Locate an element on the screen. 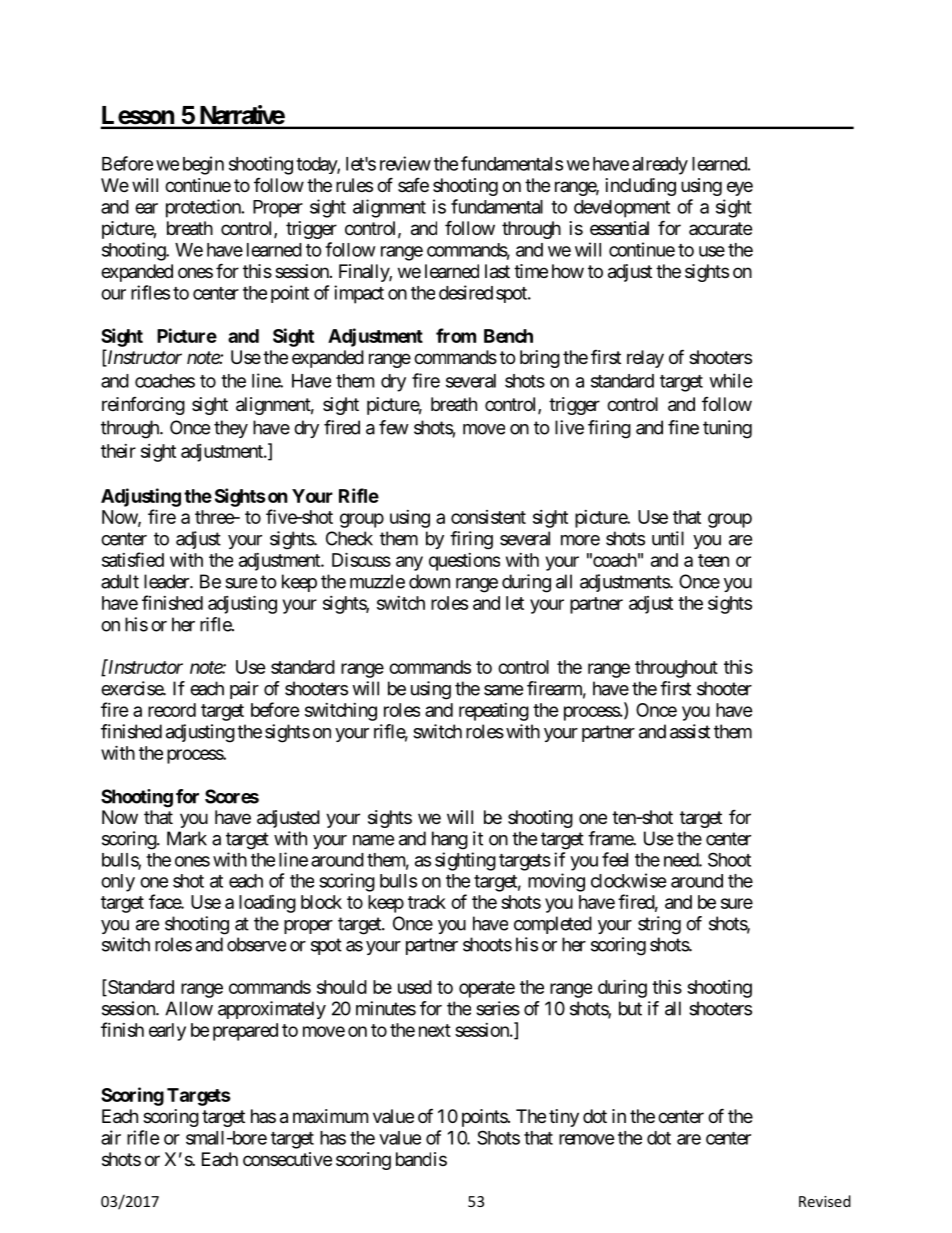  pair is located at coordinates (244, 690).
